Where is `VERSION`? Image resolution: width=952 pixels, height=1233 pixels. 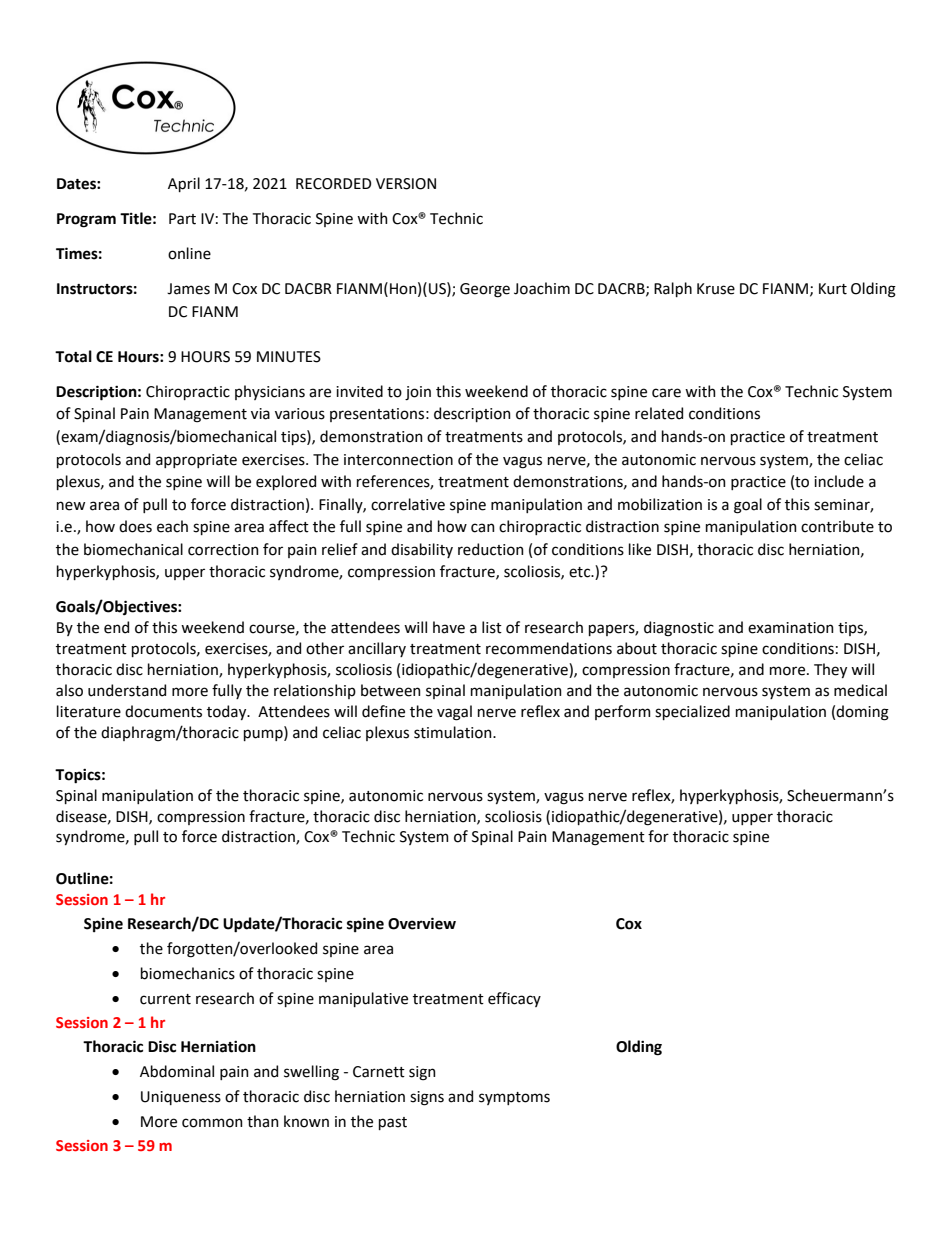 VERSION is located at coordinates (406, 184).
